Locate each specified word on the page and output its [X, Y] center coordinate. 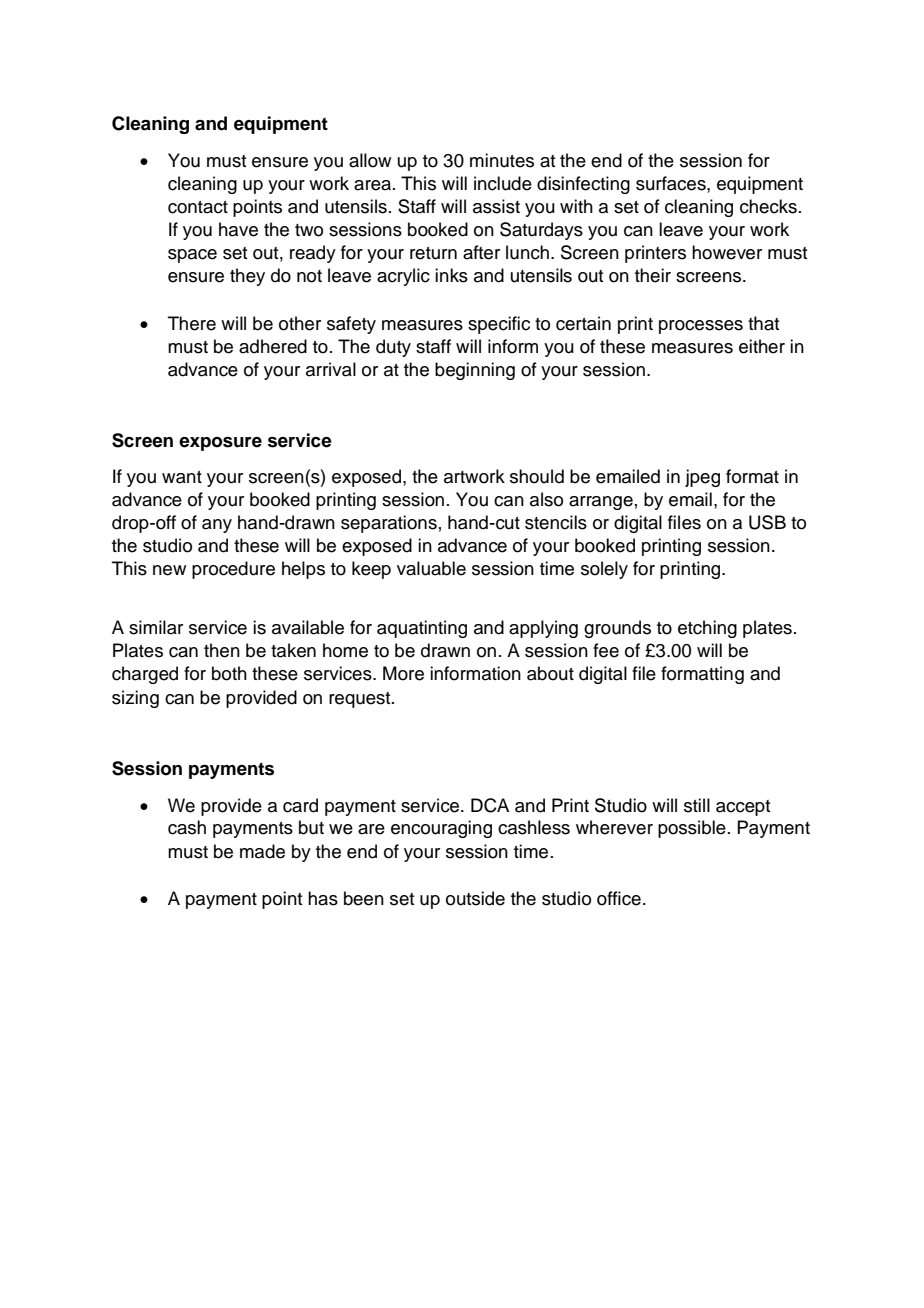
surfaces [672, 183]
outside [475, 898]
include [503, 183]
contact [198, 207]
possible [692, 829]
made [262, 851]
